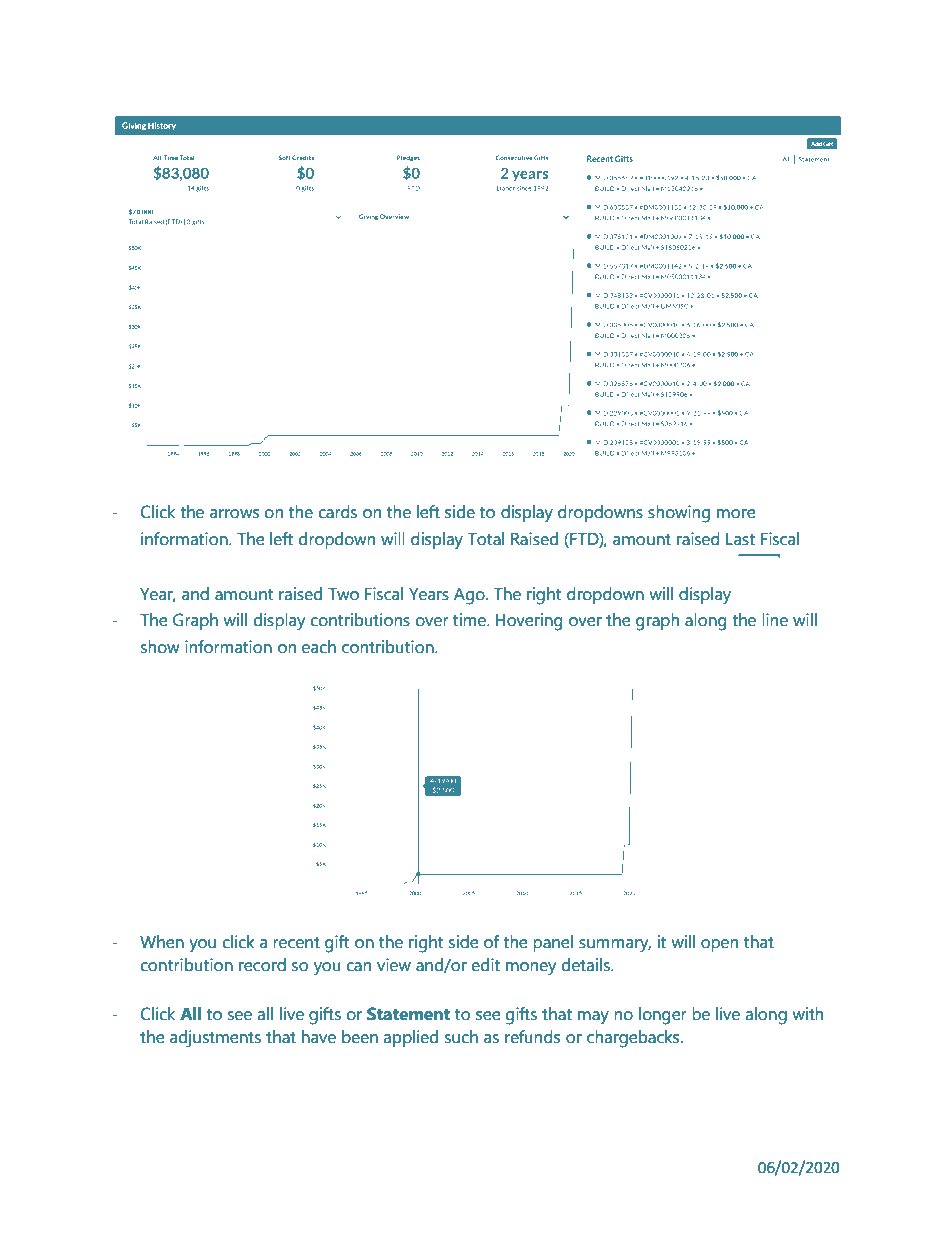  I want to click on Total, so click(486, 539).
